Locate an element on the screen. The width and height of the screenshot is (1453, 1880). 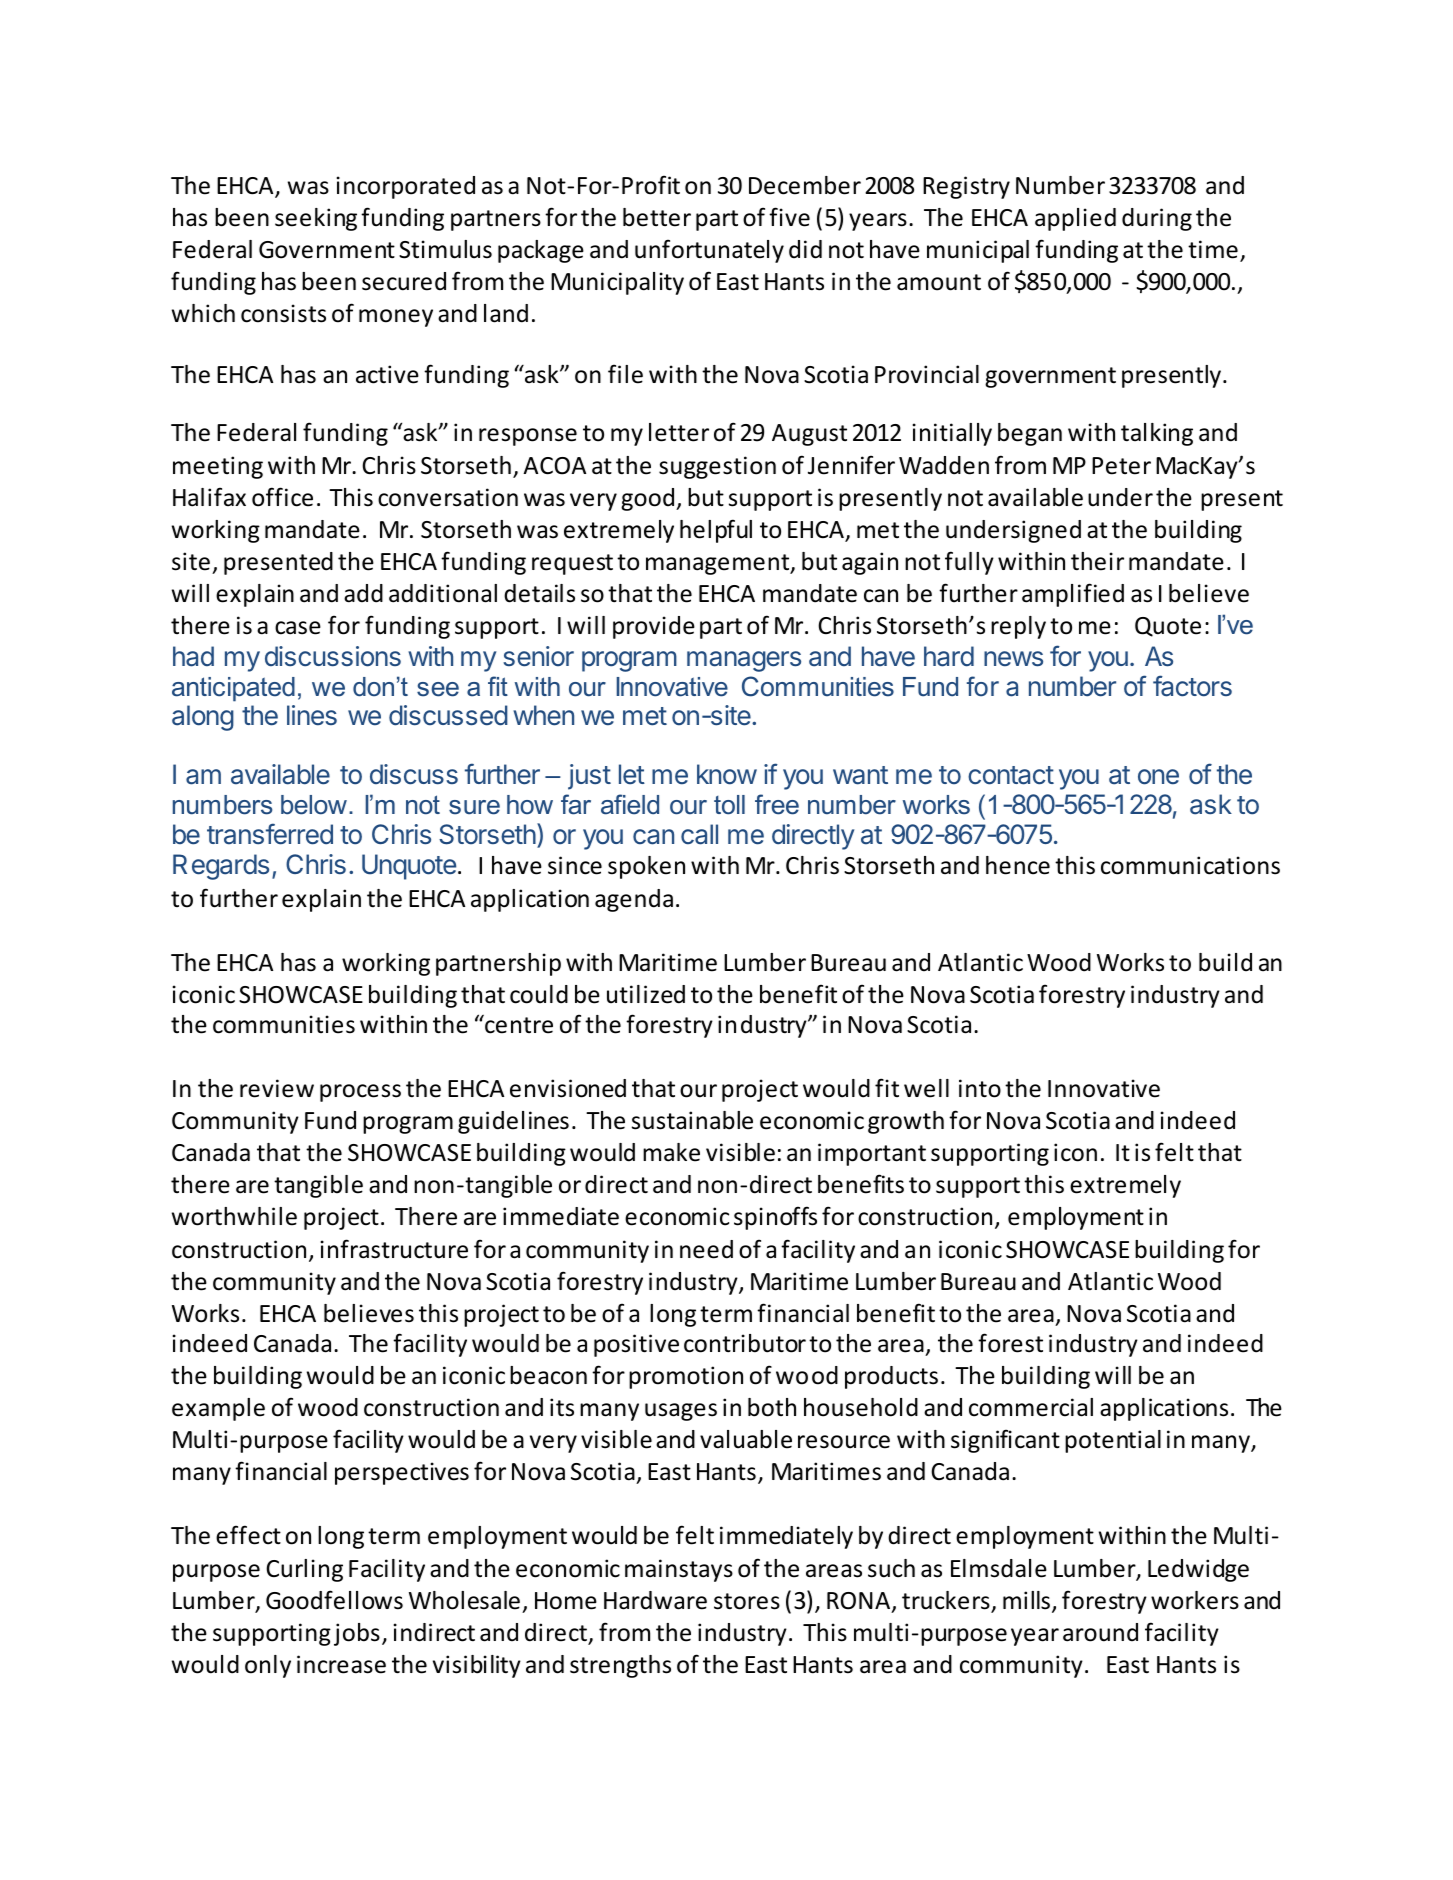
applied is located at coordinates (1075, 219).
